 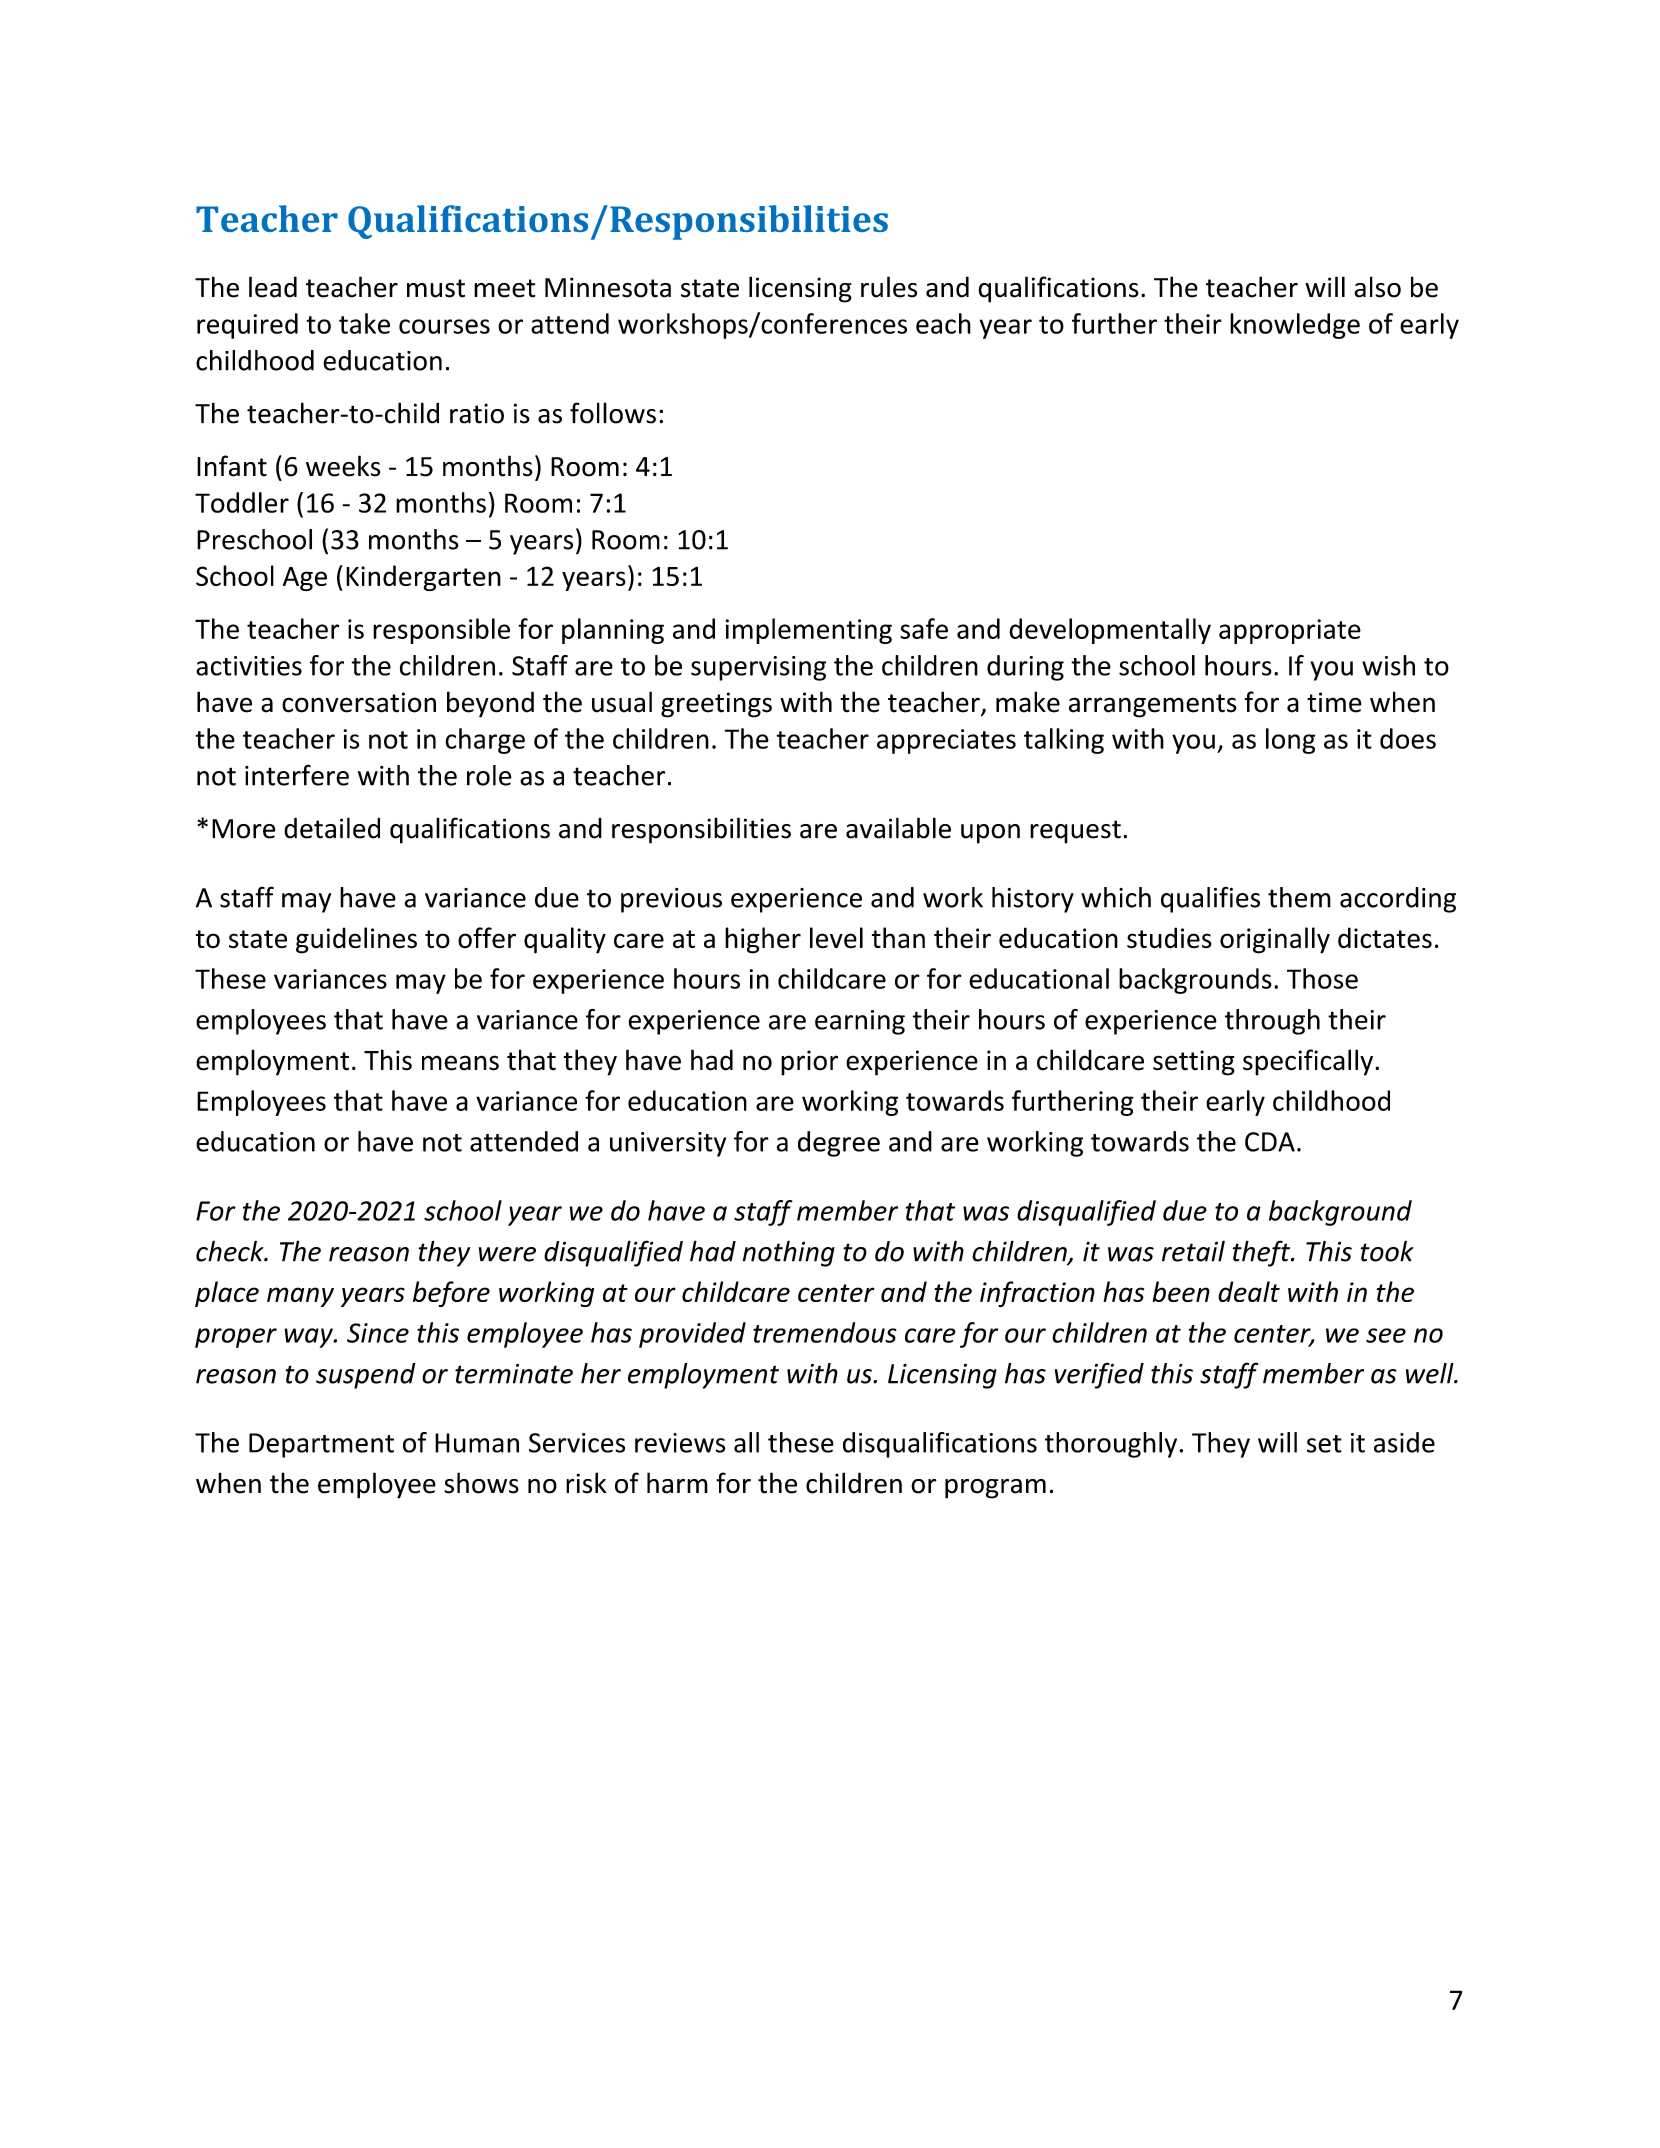 I want to click on Department, so click(x=321, y=1445).
